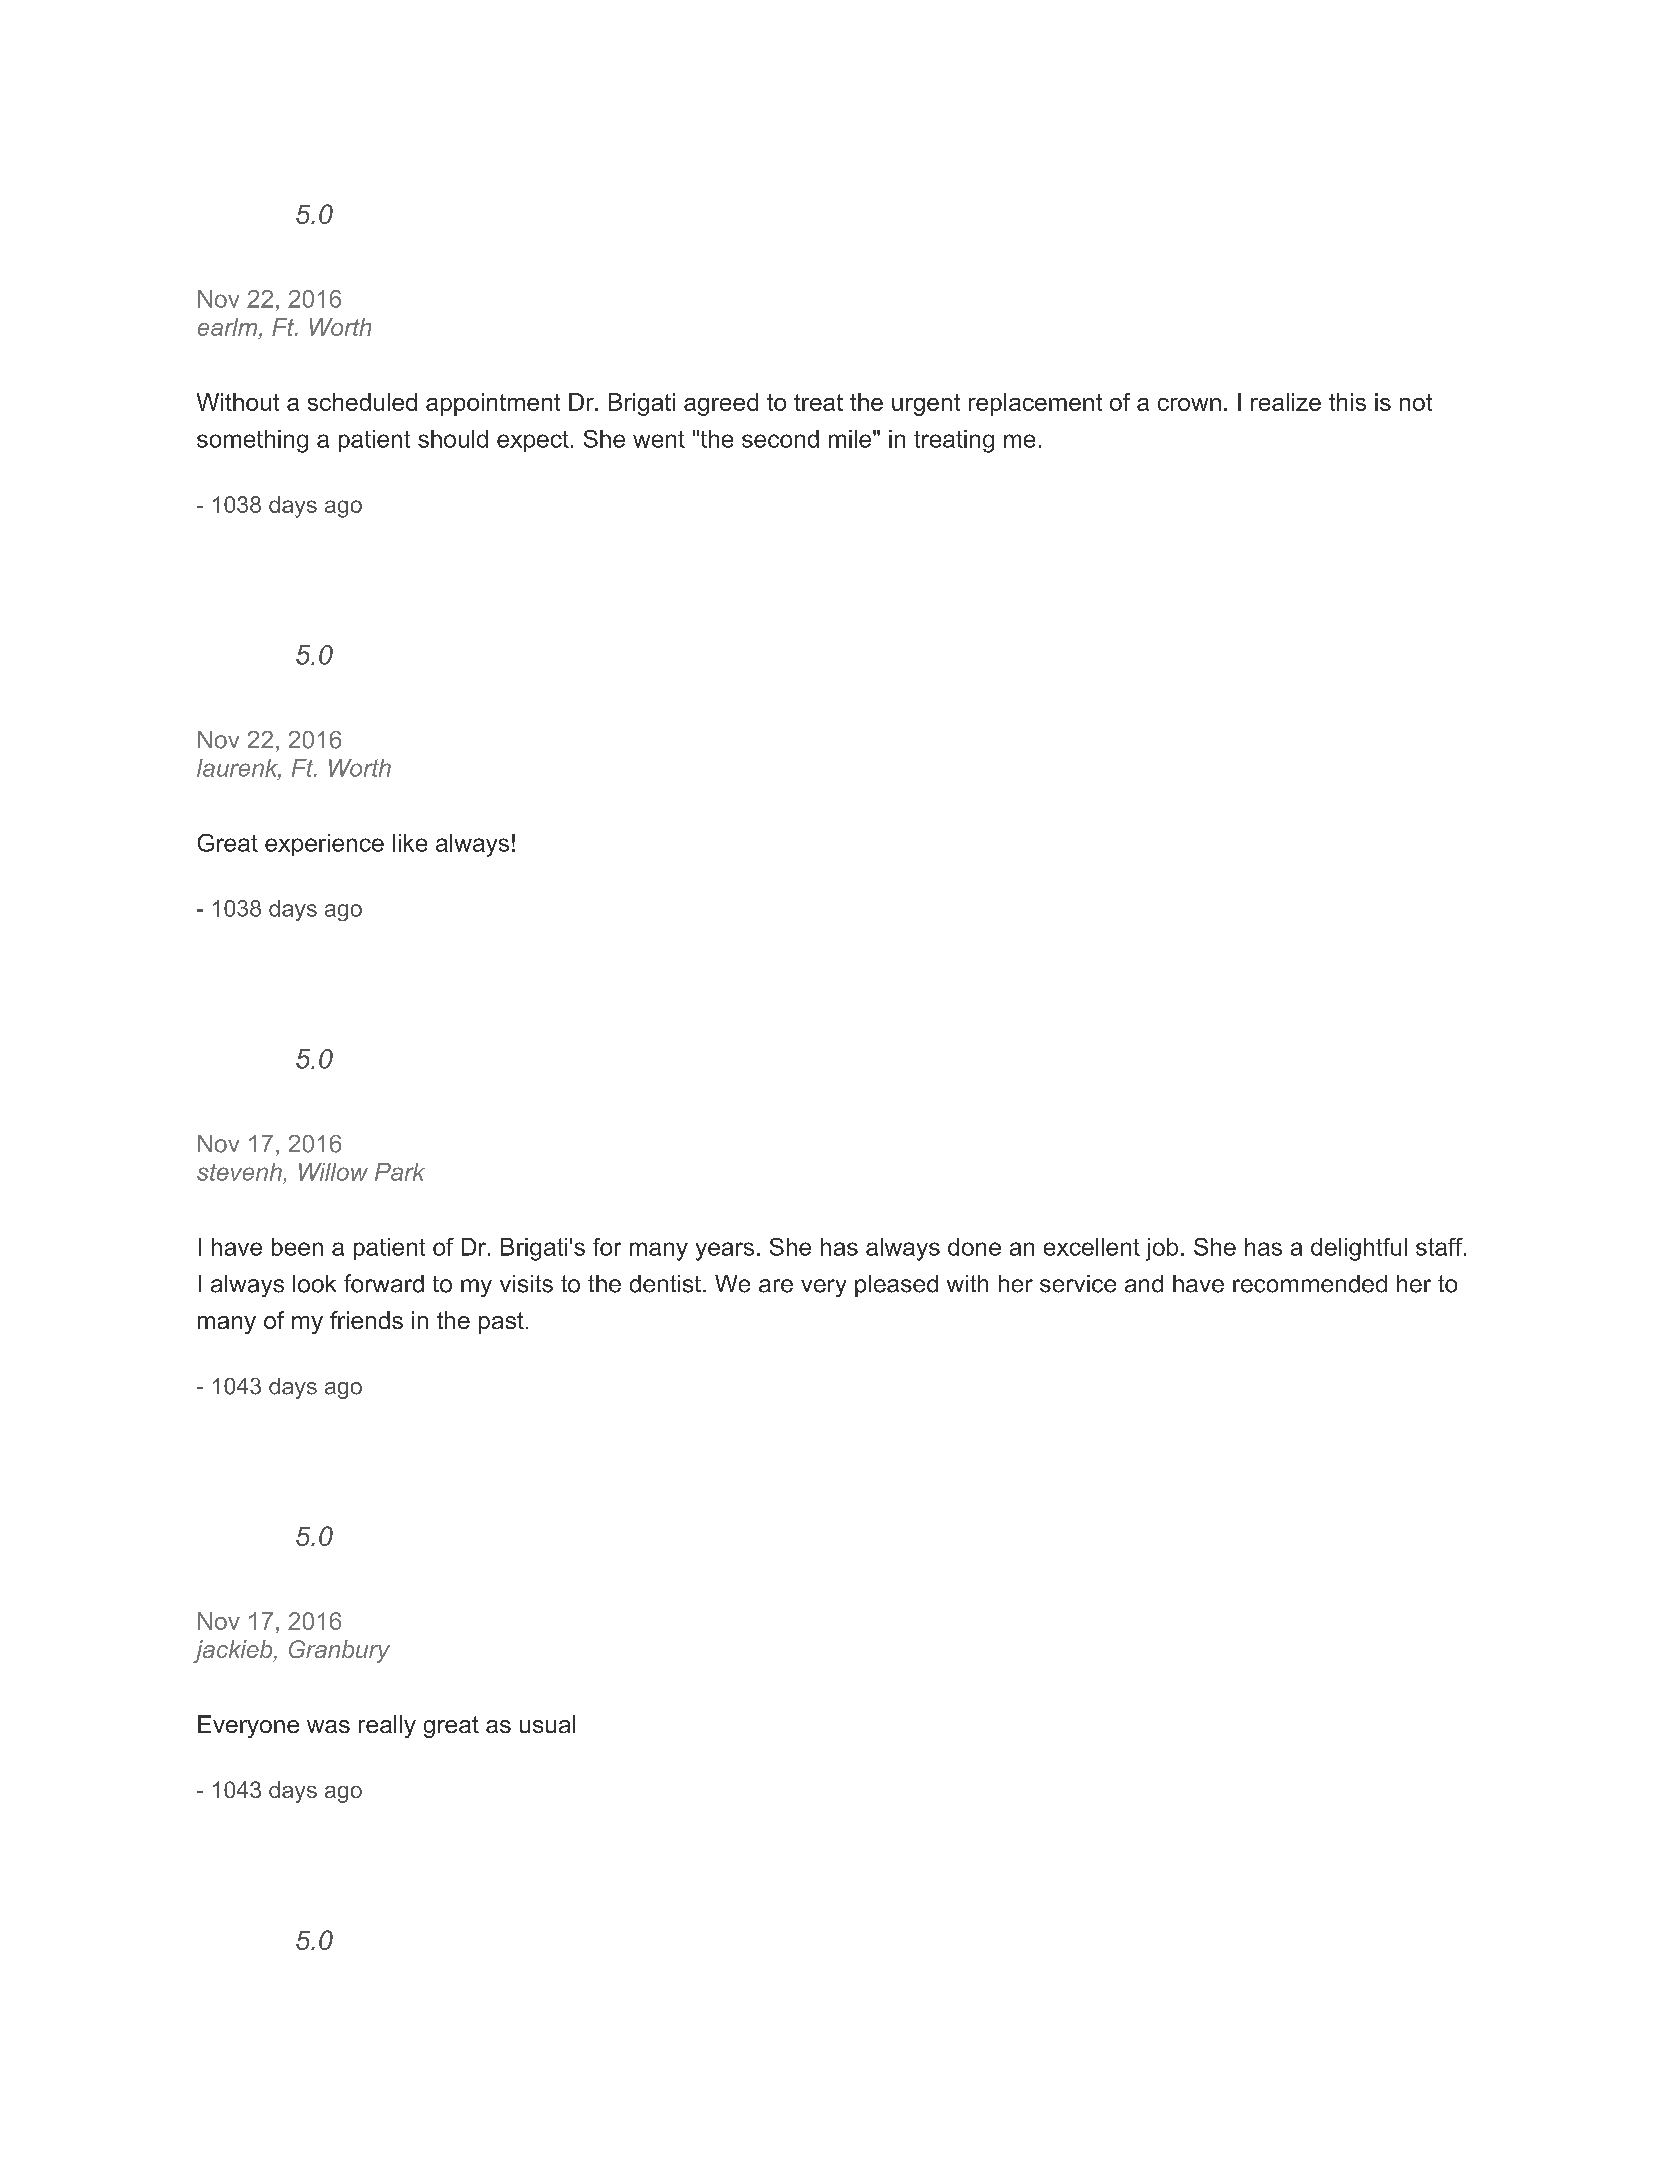 This page has height=2159, width=1669. What do you see at coordinates (850, 439) in the page?
I see `mile` at bounding box center [850, 439].
